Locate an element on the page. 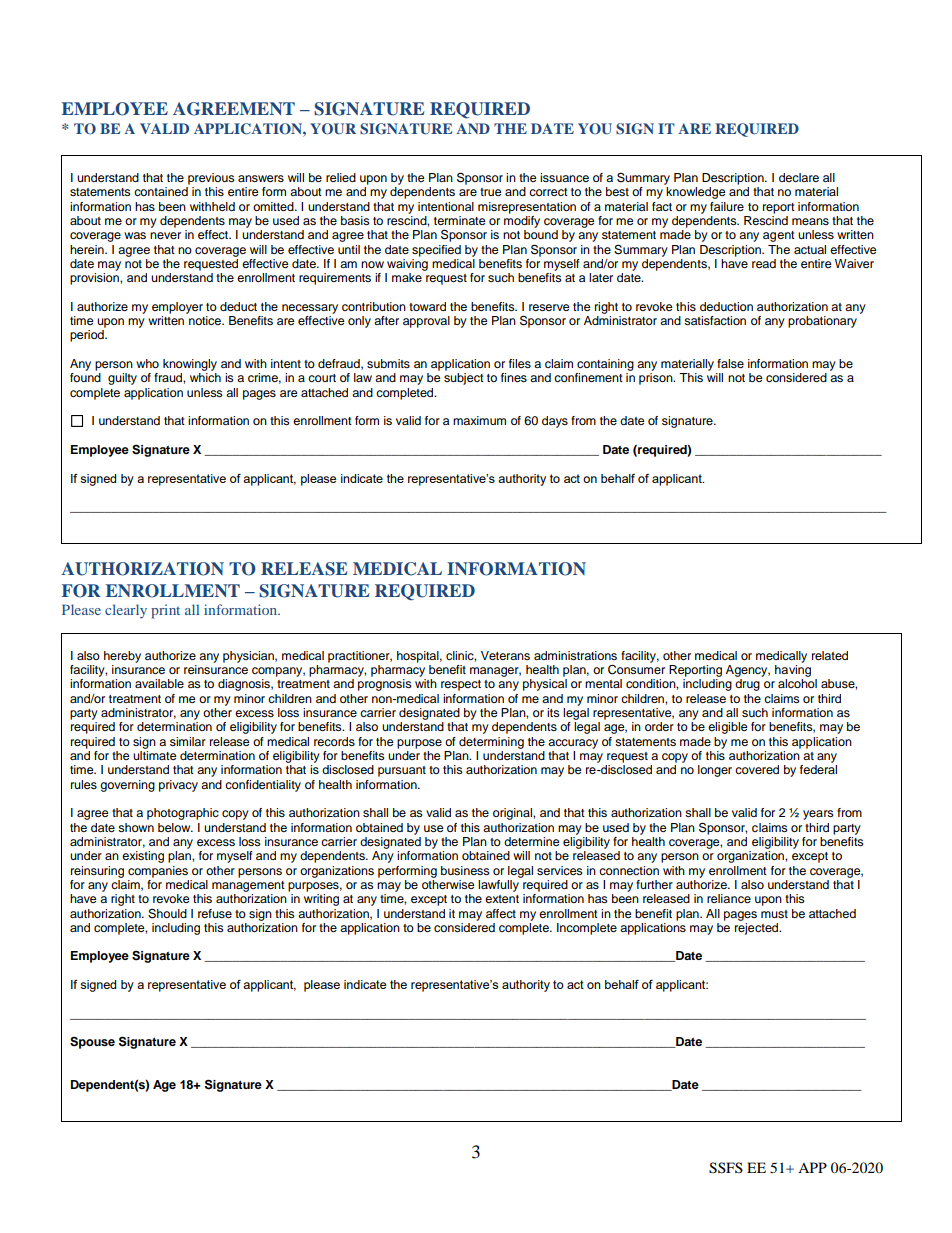 The width and height of the page is (952, 1233). maximum is located at coordinates (479, 420).
